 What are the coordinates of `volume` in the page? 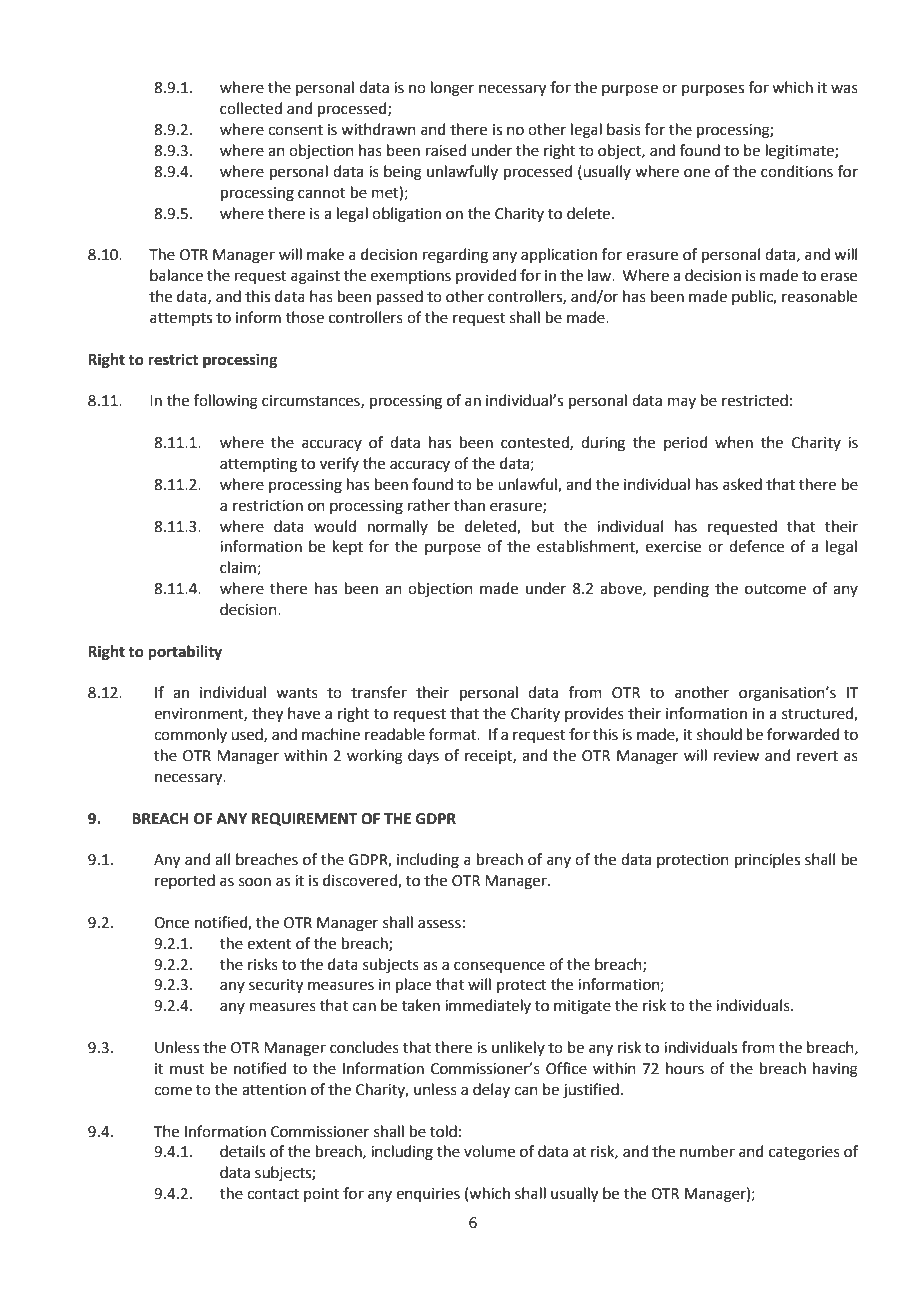 It's located at (489, 1151).
